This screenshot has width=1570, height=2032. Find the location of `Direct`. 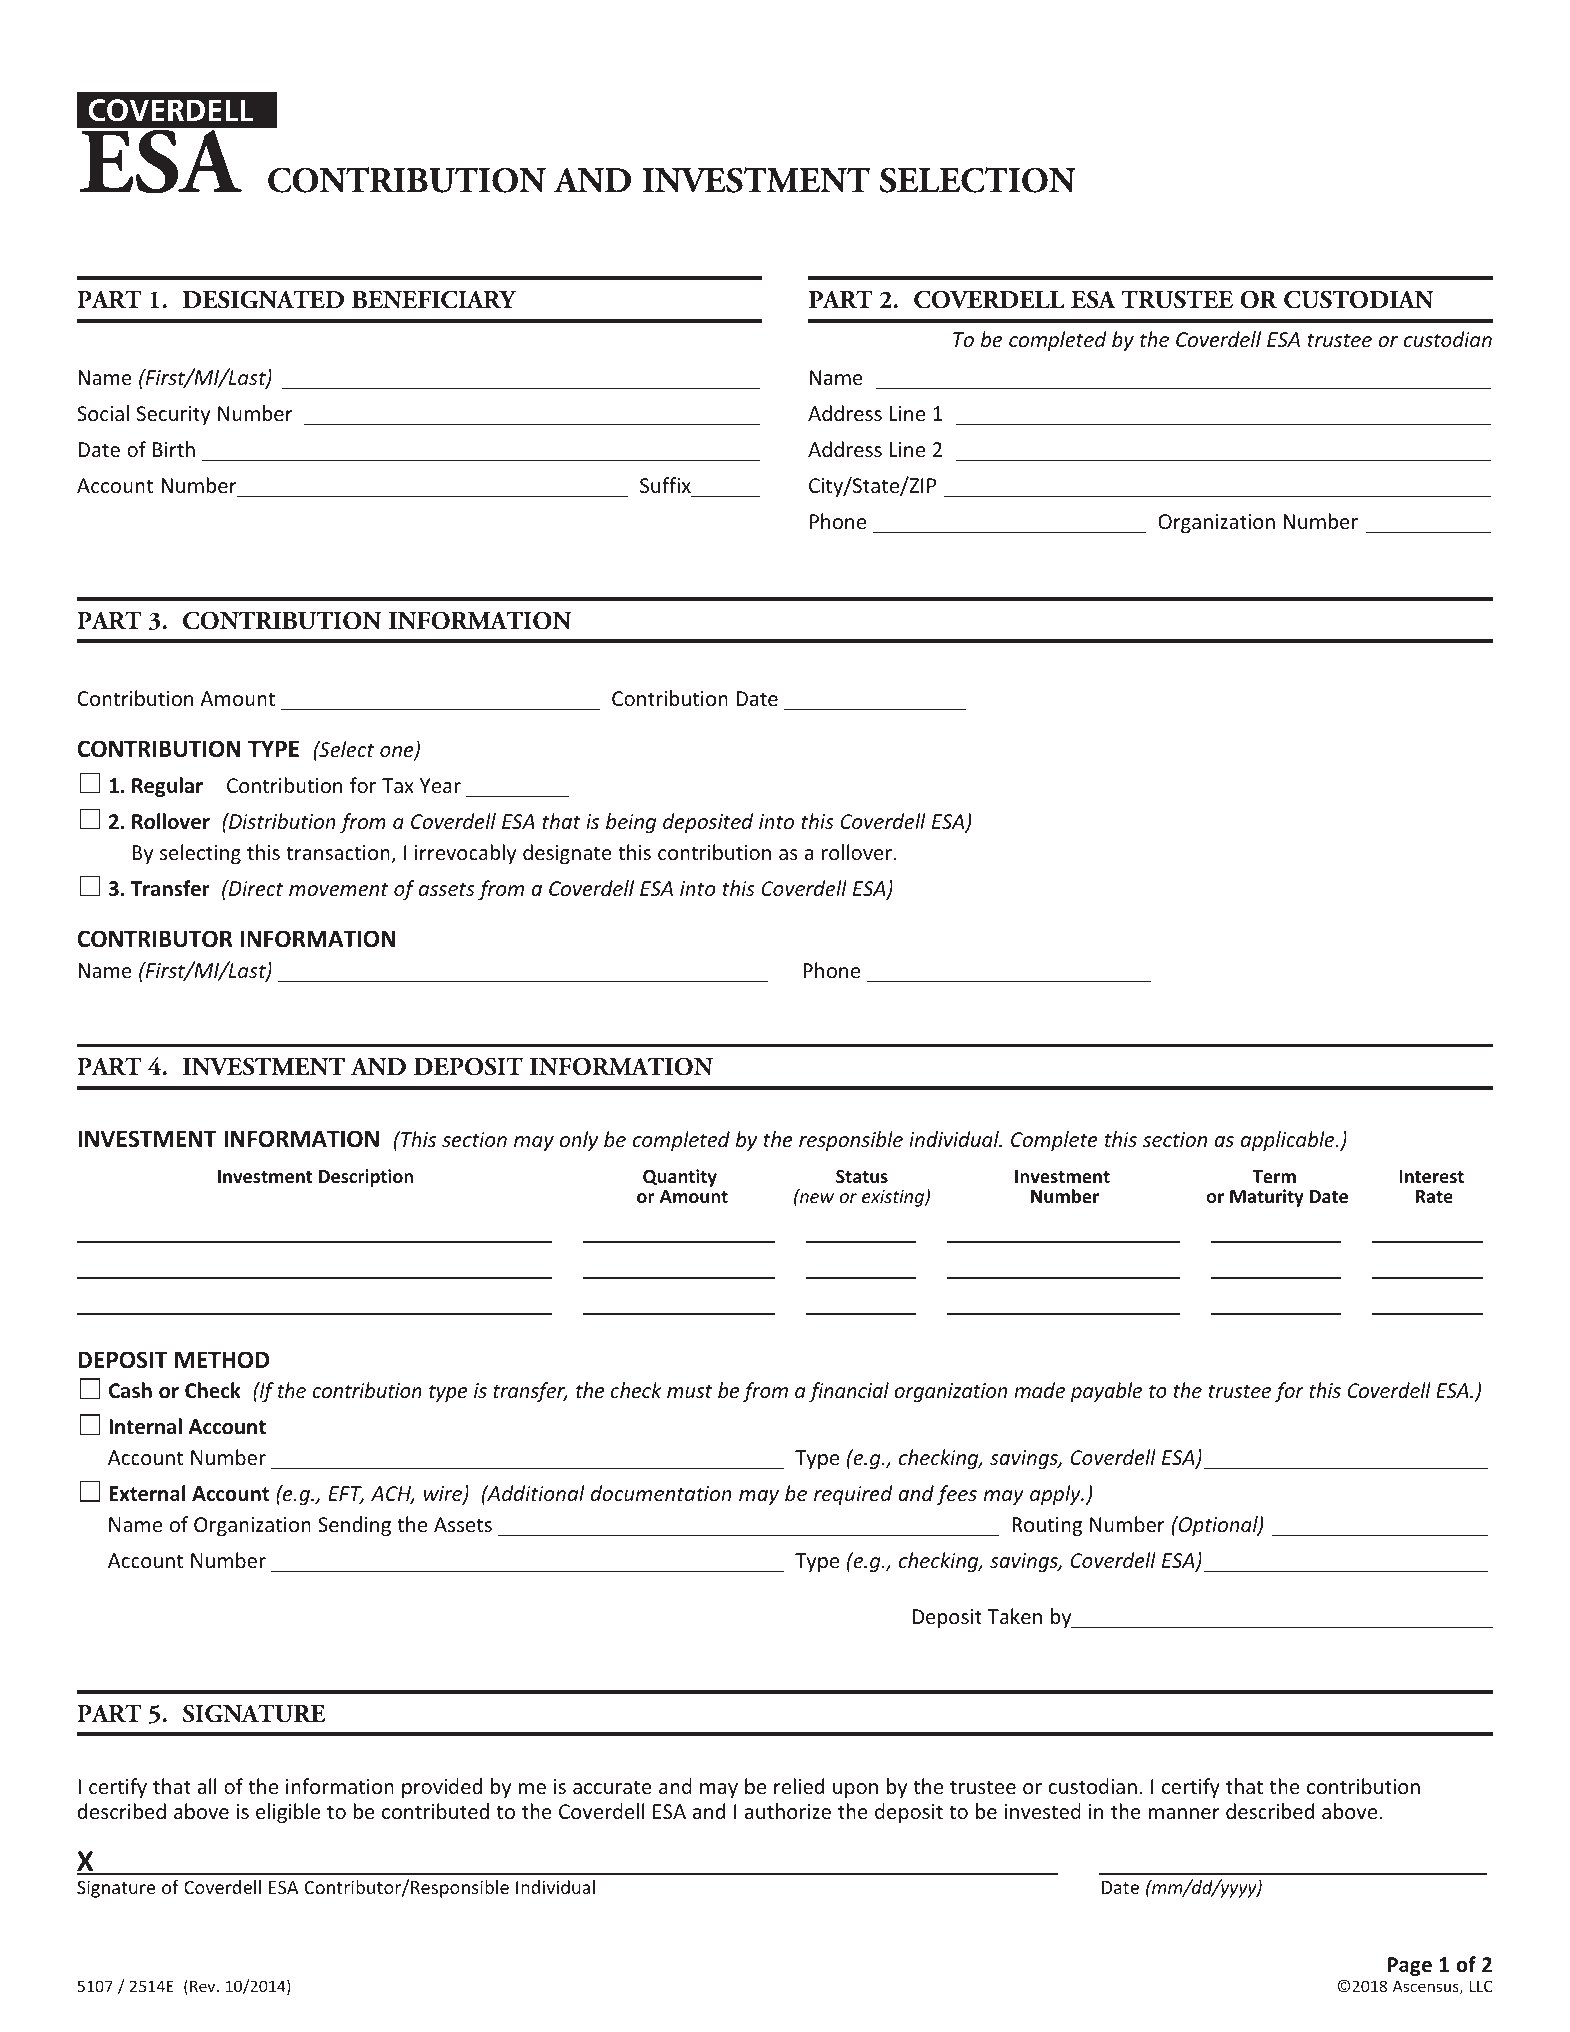

Direct is located at coordinates (255, 888).
